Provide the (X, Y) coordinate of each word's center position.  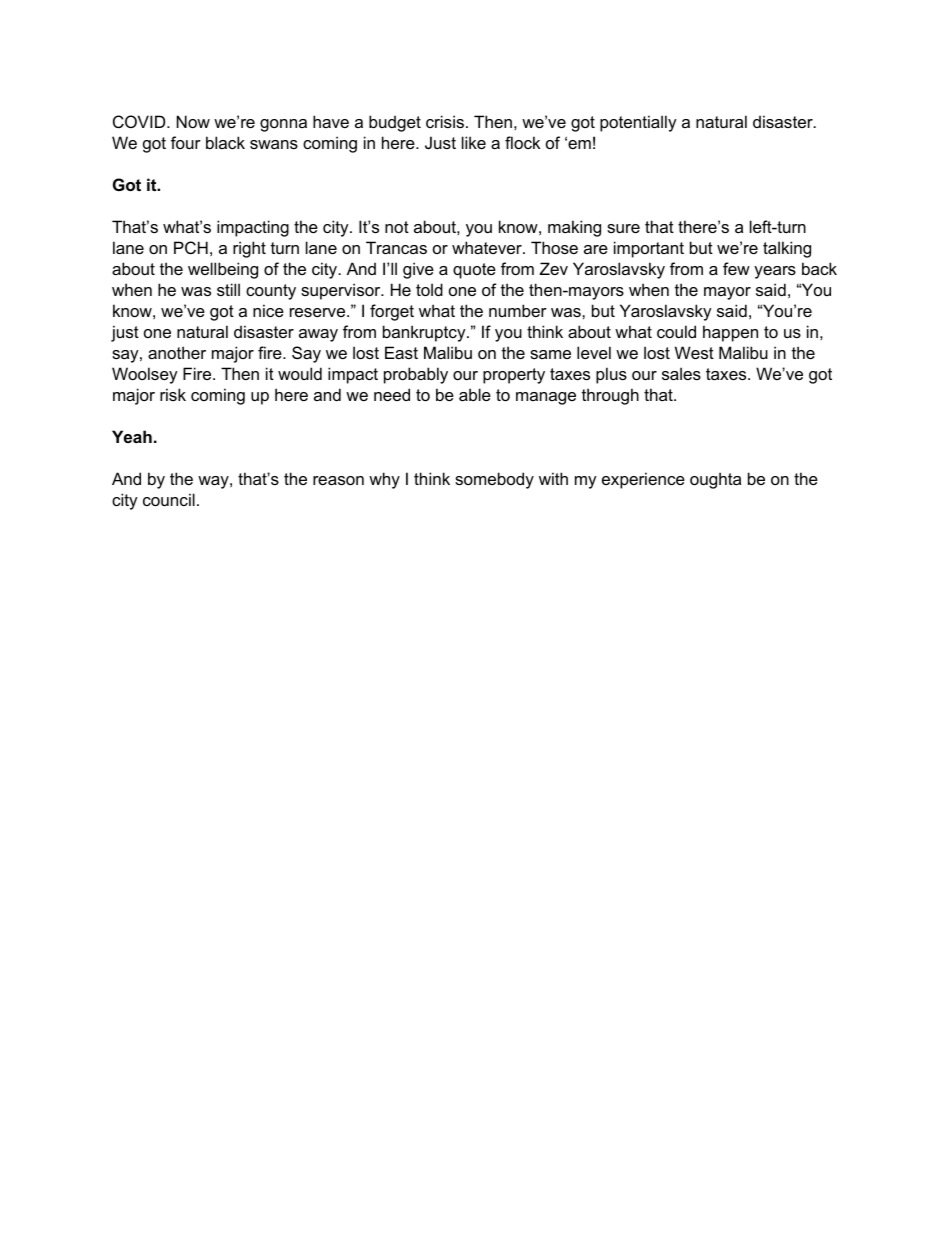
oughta (715, 480)
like (474, 142)
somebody (494, 480)
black (225, 142)
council (169, 499)
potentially (638, 123)
